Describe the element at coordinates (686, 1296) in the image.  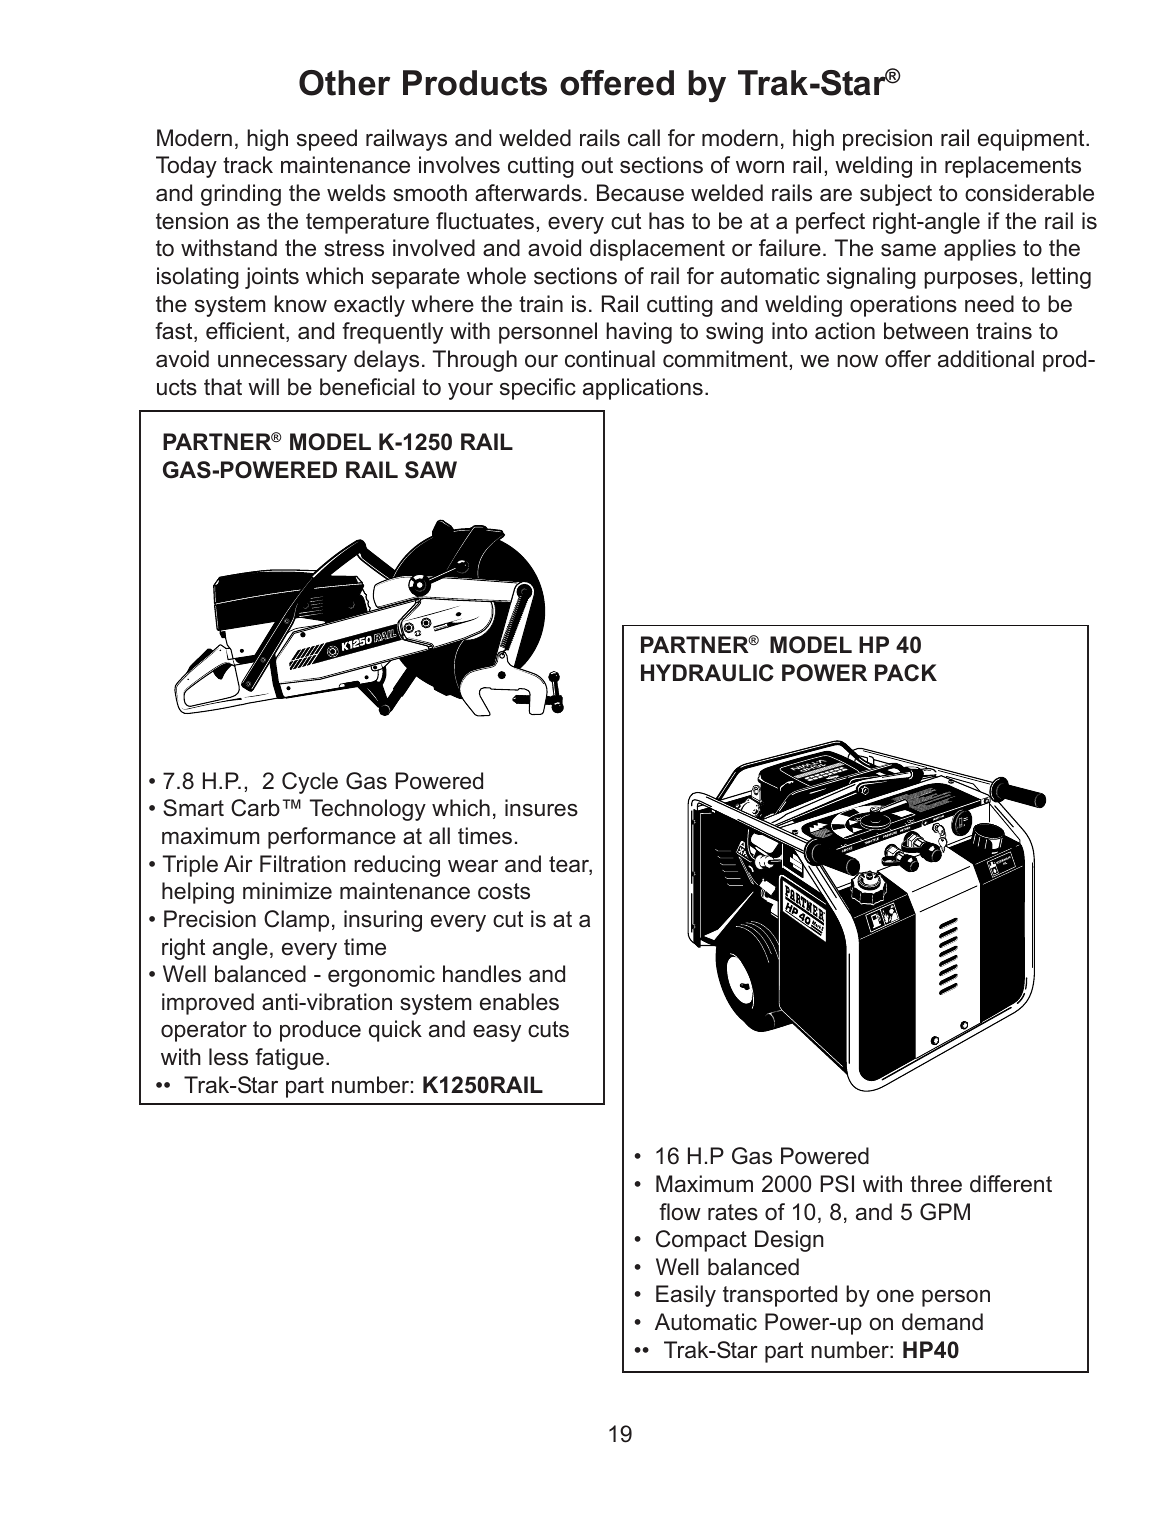
I see `Easily` at that location.
